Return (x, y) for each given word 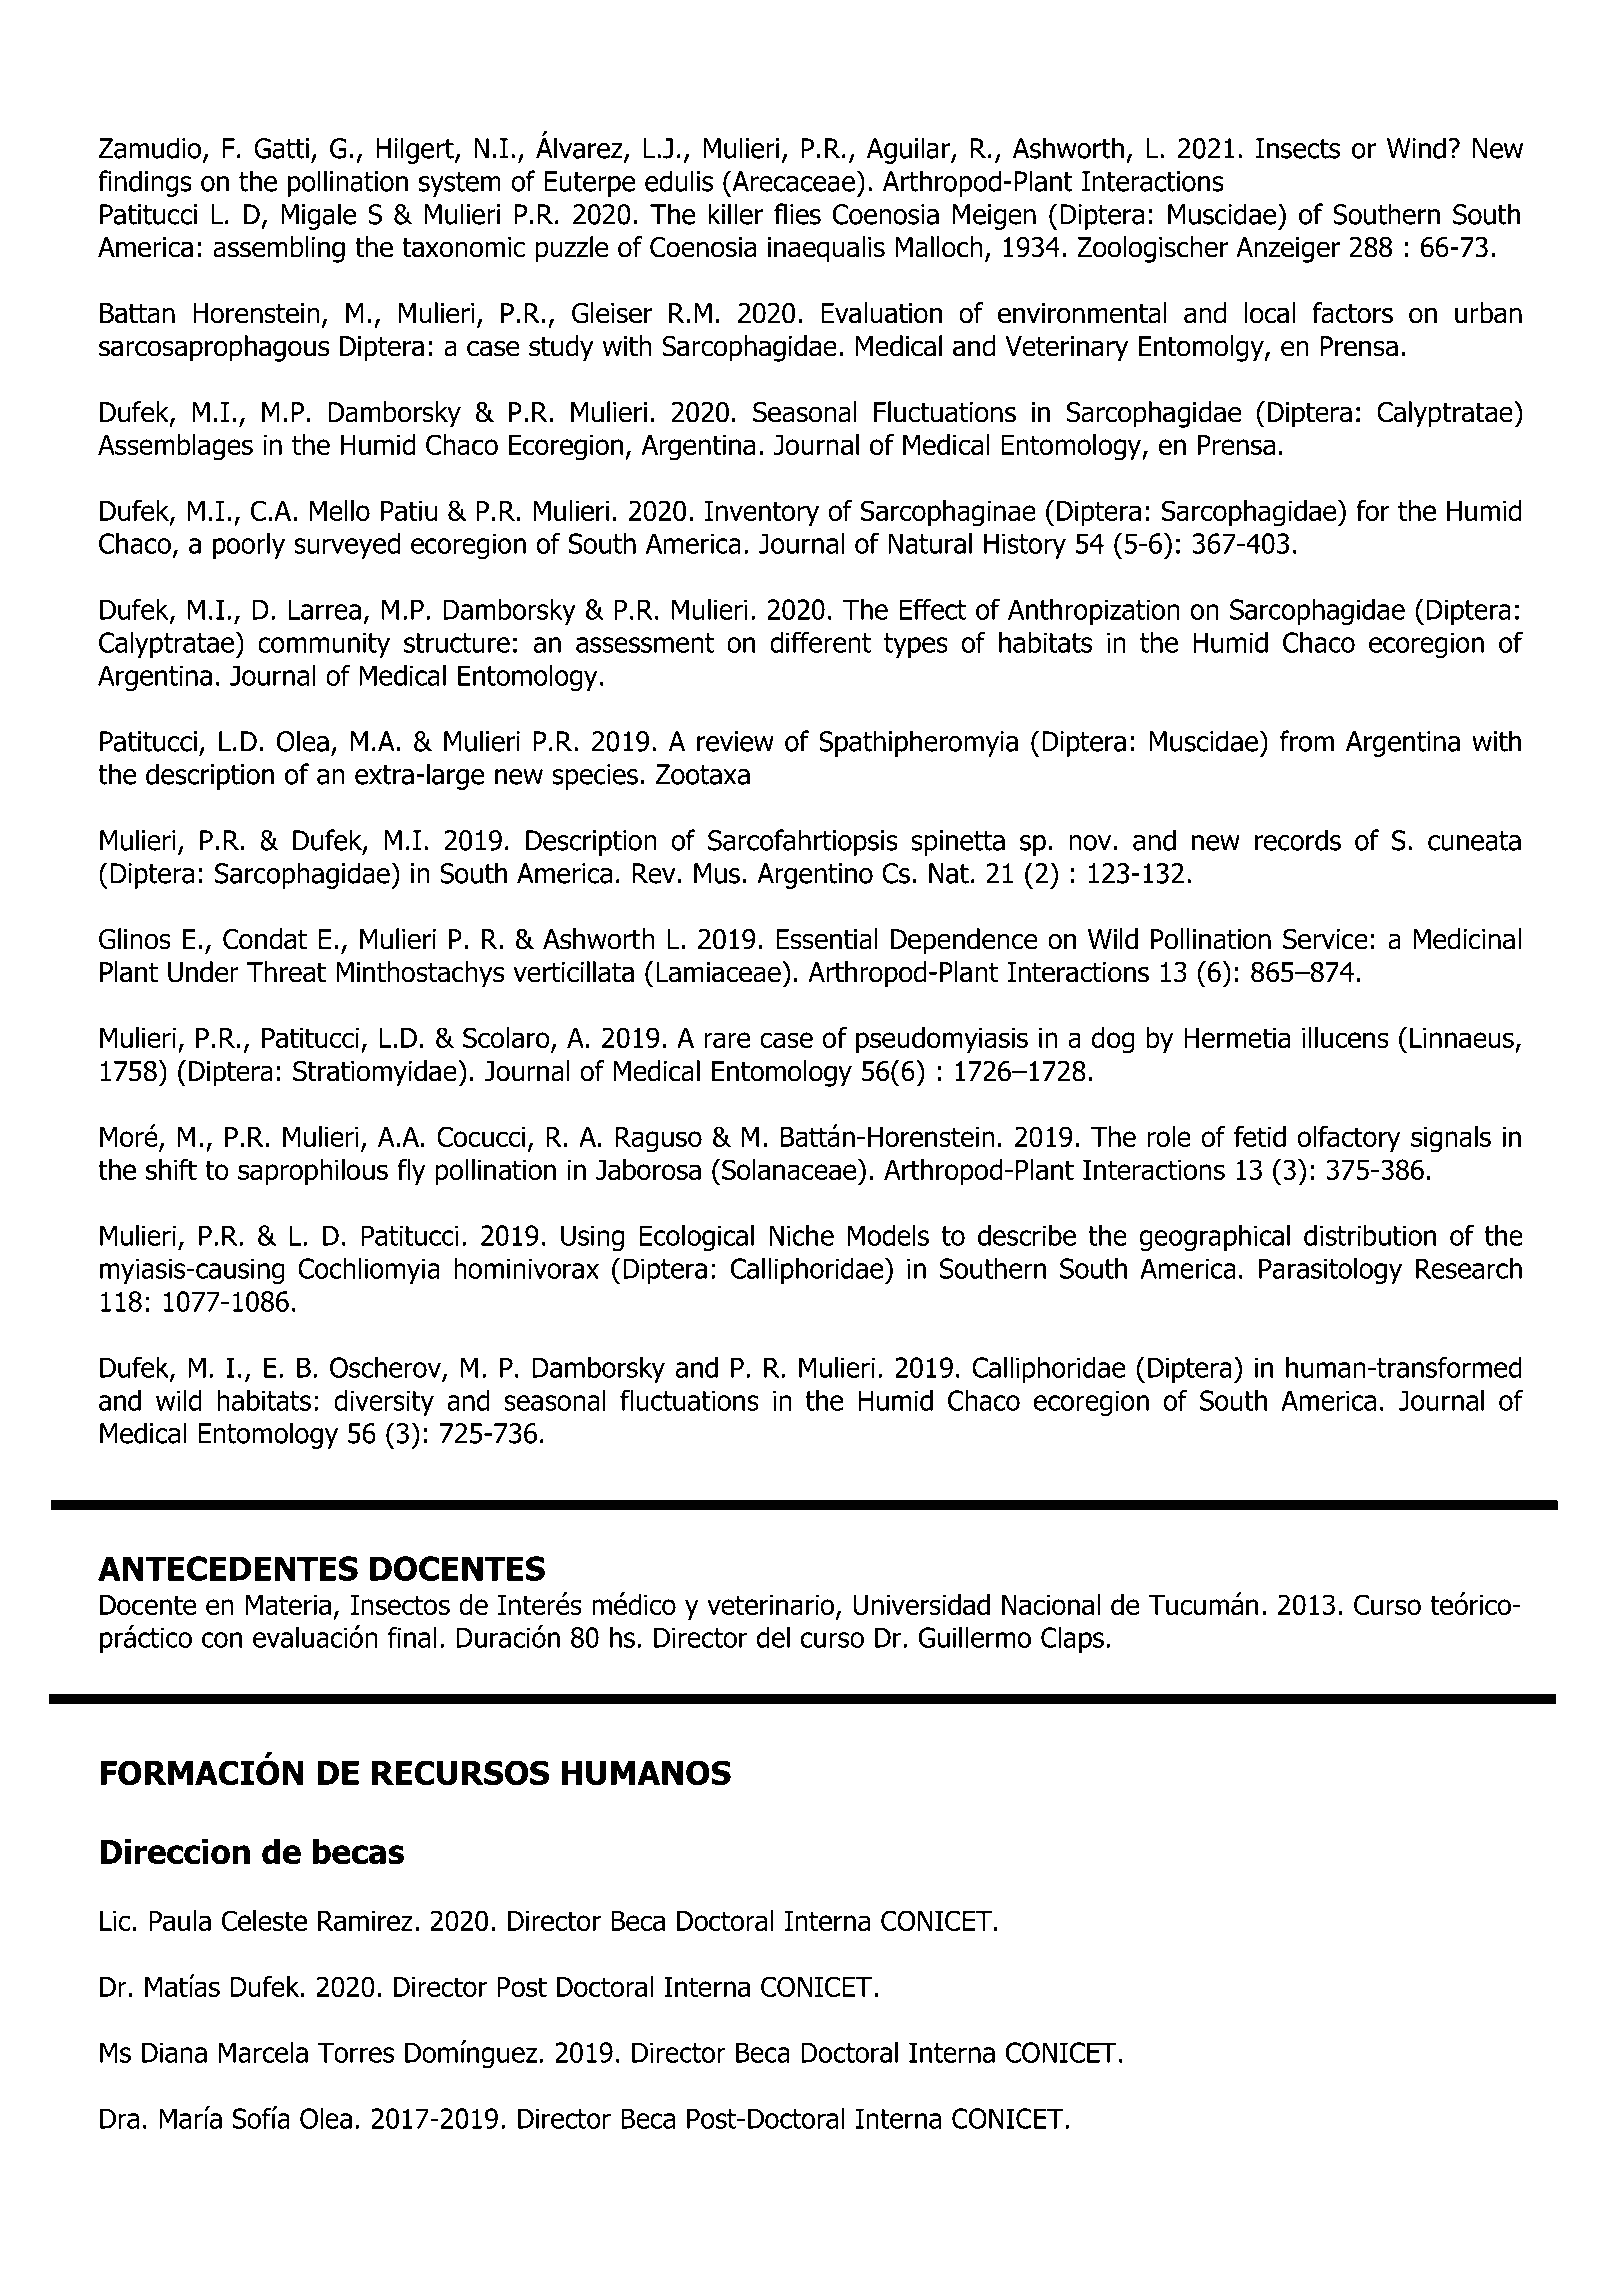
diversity (384, 1402)
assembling (279, 249)
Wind (1416, 148)
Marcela (263, 2052)
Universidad (921, 1604)
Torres (355, 2052)
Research (1469, 1268)
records (1298, 840)
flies (797, 214)
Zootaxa (703, 774)
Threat (286, 972)
